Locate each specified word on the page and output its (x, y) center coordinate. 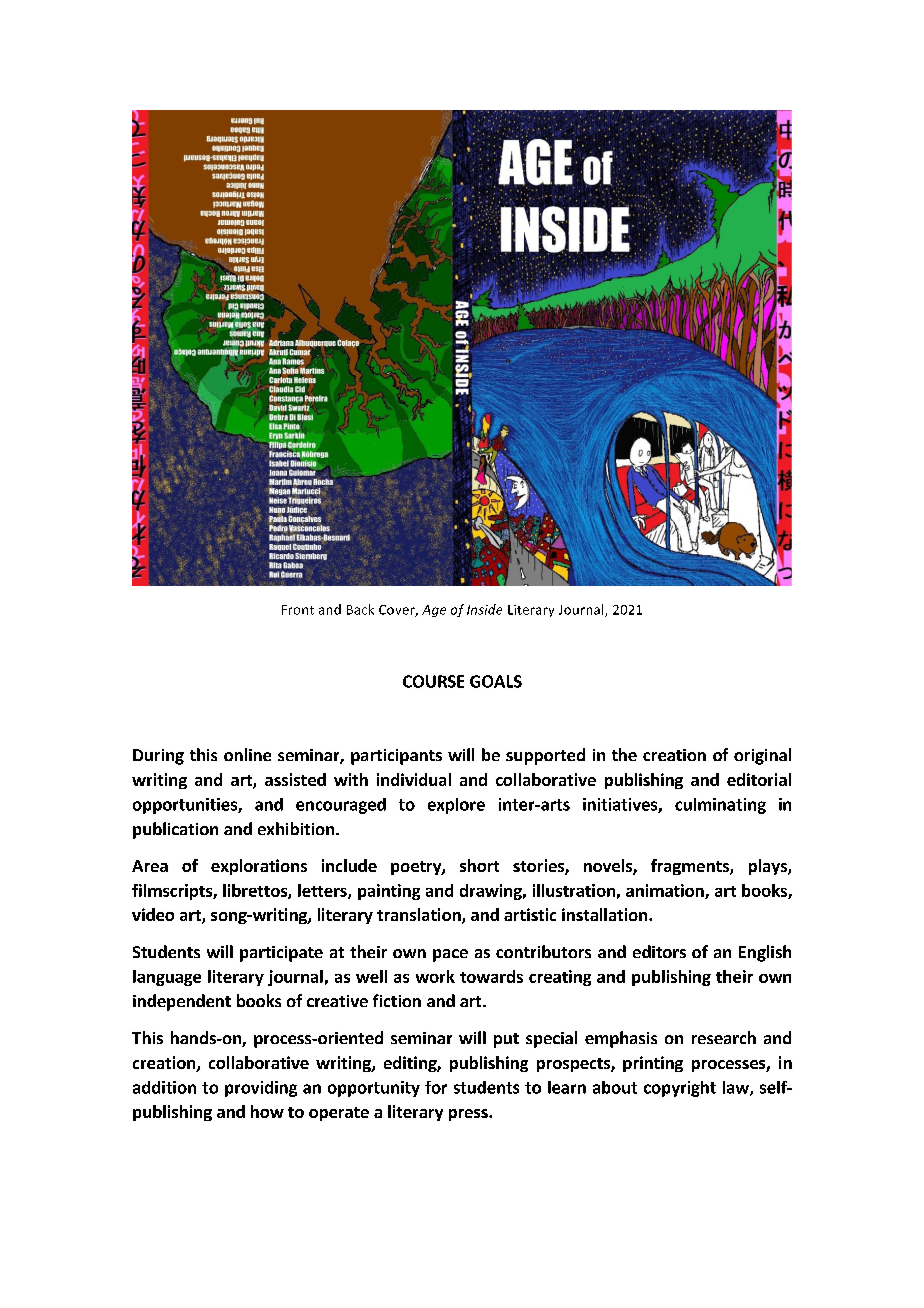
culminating (720, 806)
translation (420, 916)
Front (298, 610)
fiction (397, 1000)
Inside (484, 609)
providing (261, 1089)
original (762, 756)
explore (456, 806)
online (247, 754)
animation (666, 891)
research (724, 1037)
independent (182, 1002)
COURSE (433, 681)
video (153, 914)
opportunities (186, 806)
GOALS (496, 681)
